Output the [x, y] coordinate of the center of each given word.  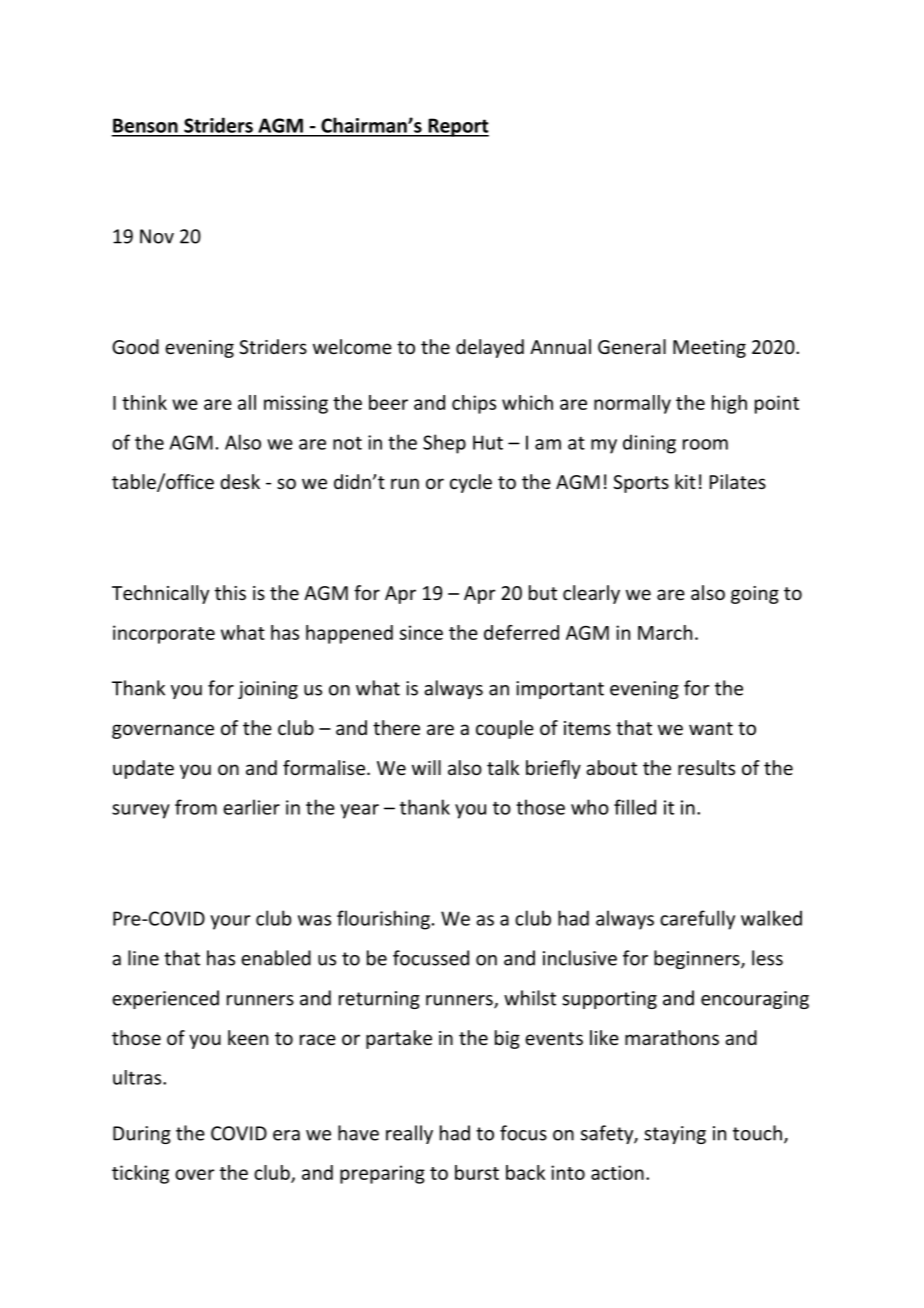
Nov [157, 236]
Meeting [709, 349]
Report [457, 127]
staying [675, 1135]
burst [477, 1172]
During [142, 1135]
